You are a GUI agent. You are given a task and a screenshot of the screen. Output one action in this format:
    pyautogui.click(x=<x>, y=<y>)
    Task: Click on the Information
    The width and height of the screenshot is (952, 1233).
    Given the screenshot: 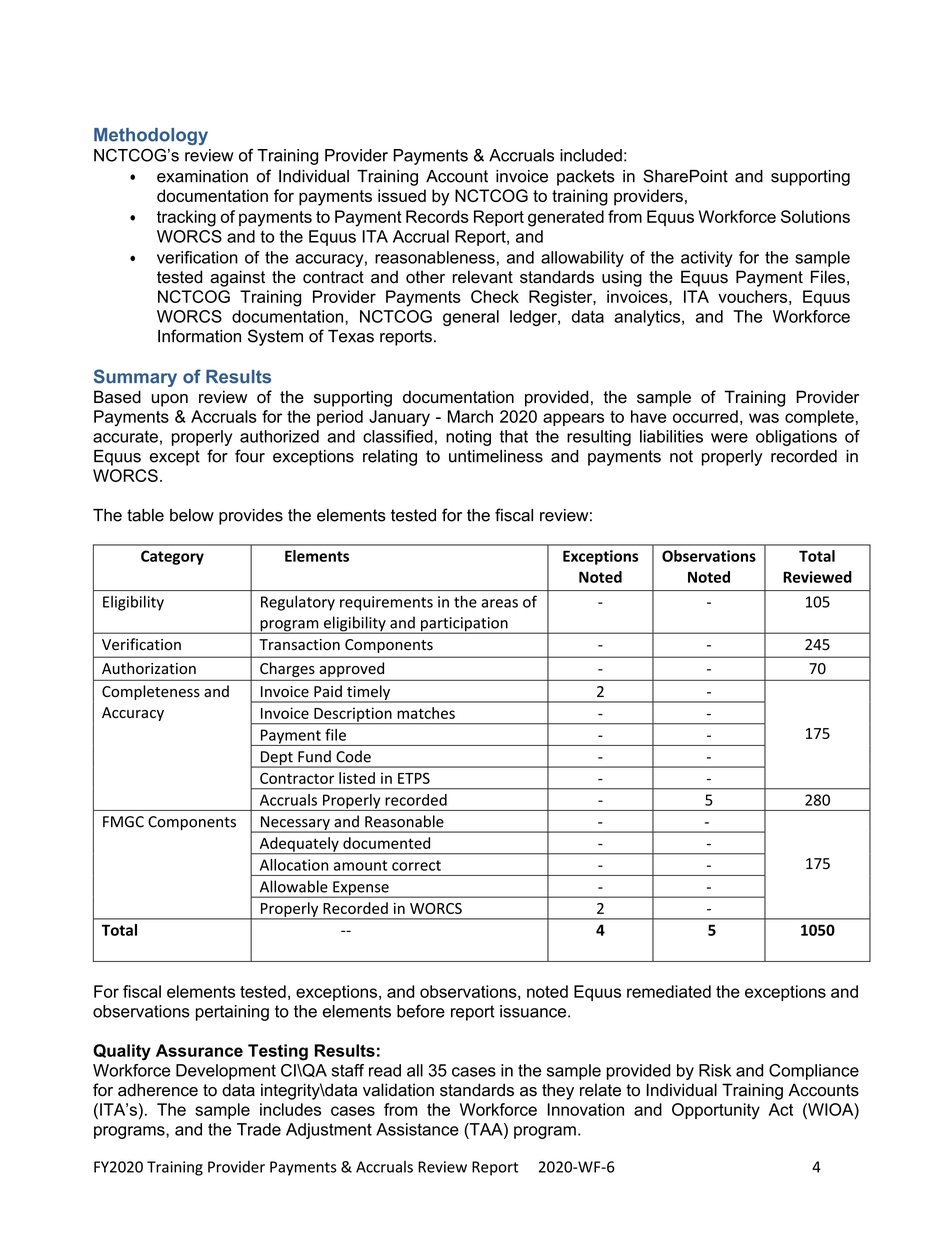 What is the action you would take?
    pyautogui.click(x=199, y=336)
